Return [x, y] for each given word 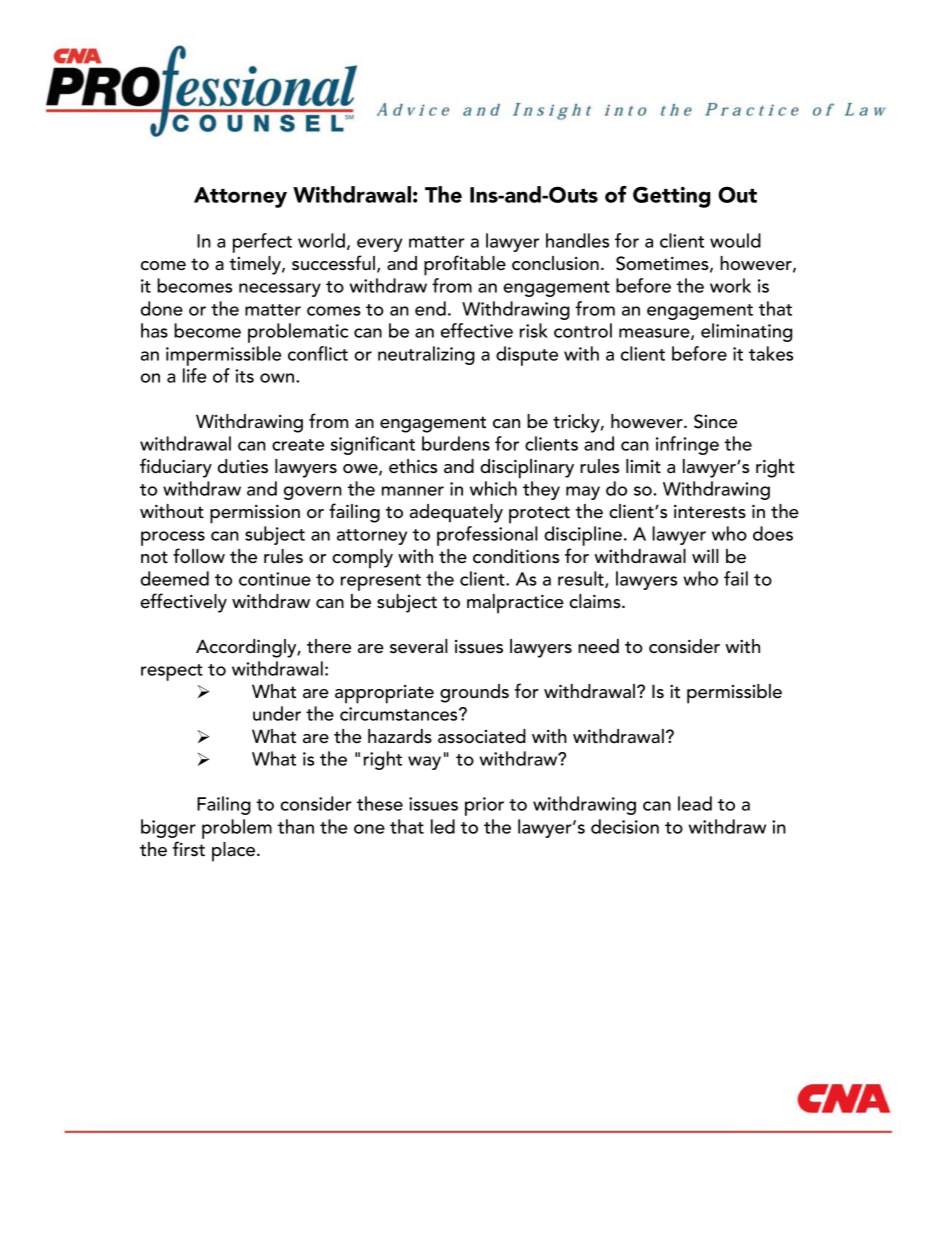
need [598, 646]
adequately [456, 513]
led [443, 826]
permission [255, 514]
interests [710, 512]
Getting [671, 197]
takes [771, 353]
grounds [474, 693]
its [244, 376]
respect [172, 672]
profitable [465, 265]
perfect [262, 243]
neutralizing [426, 355]
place [235, 852]
